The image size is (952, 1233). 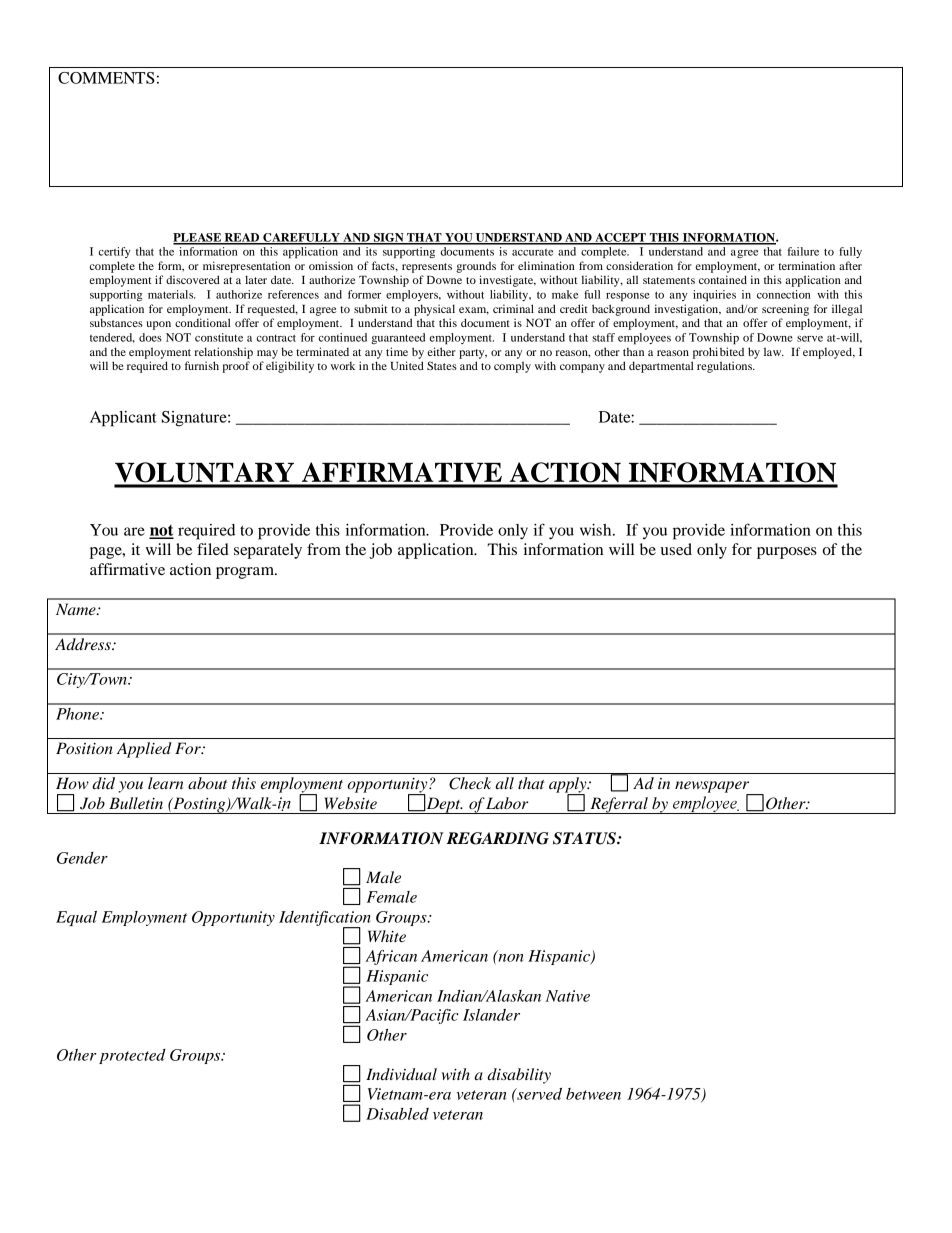 What do you see at coordinates (106, 78) in the document?
I see `COMMENTS` at bounding box center [106, 78].
